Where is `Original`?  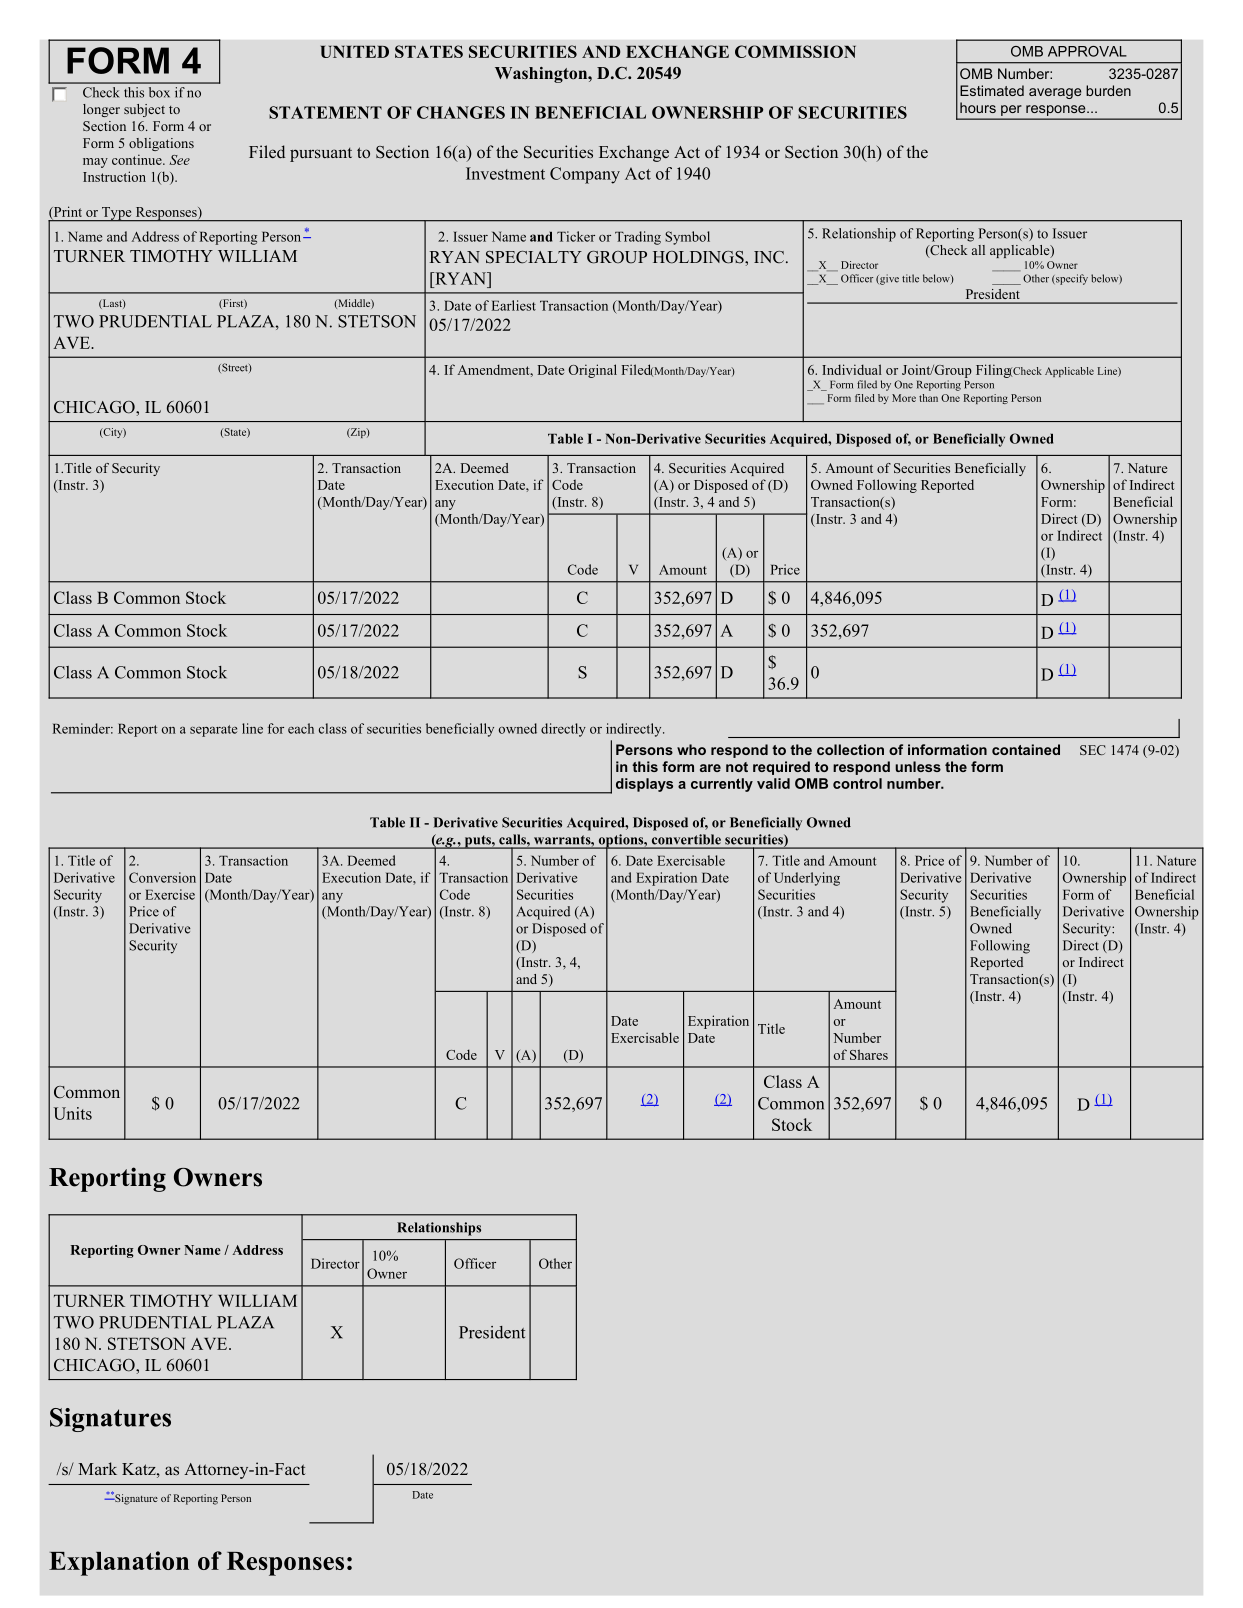 Original is located at coordinates (593, 371).
